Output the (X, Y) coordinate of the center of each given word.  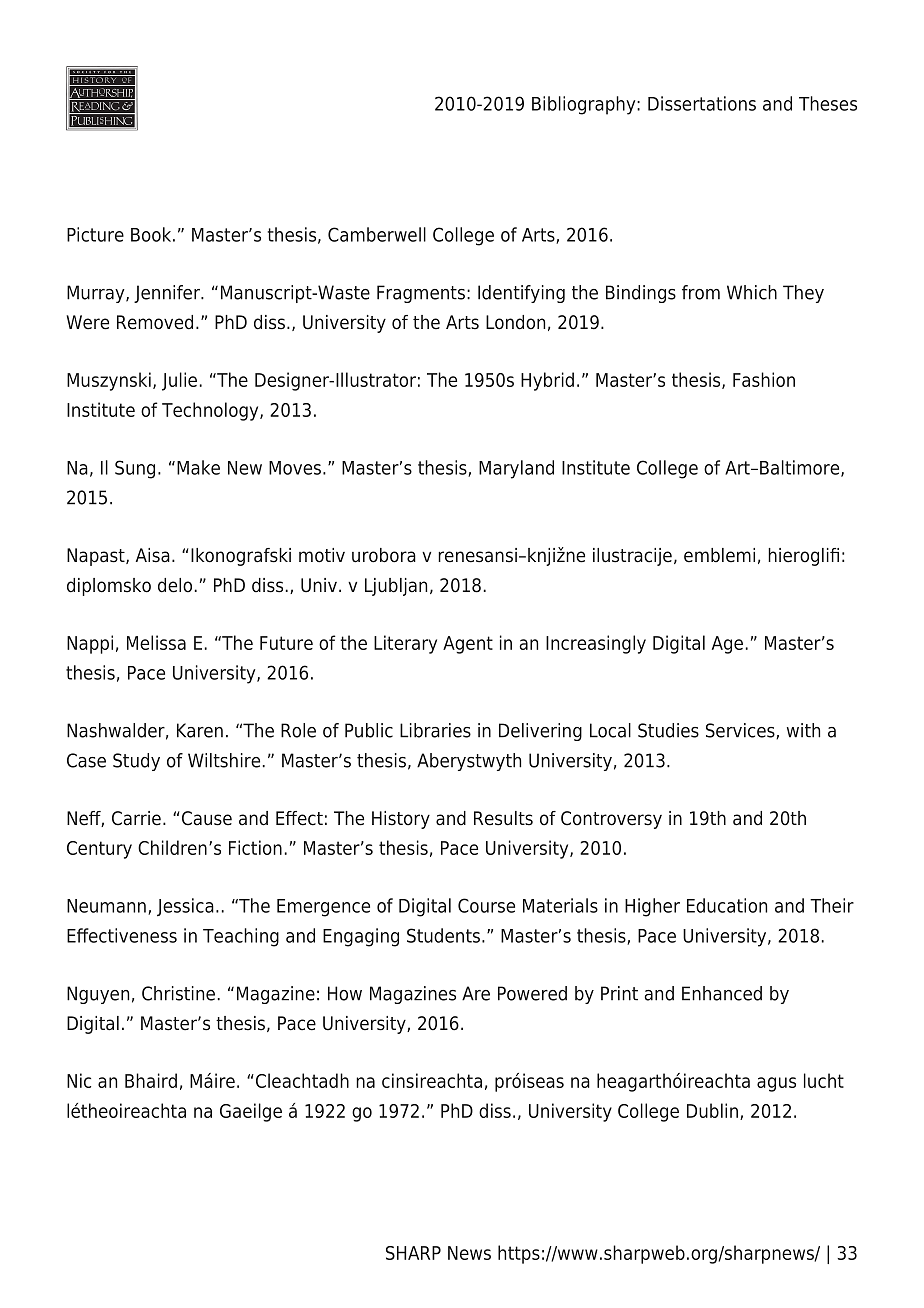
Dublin (712, 1110)
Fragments (421, 294)
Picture (95, 234)
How (345, 993)
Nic (79, 1080)
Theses (828, 103)
